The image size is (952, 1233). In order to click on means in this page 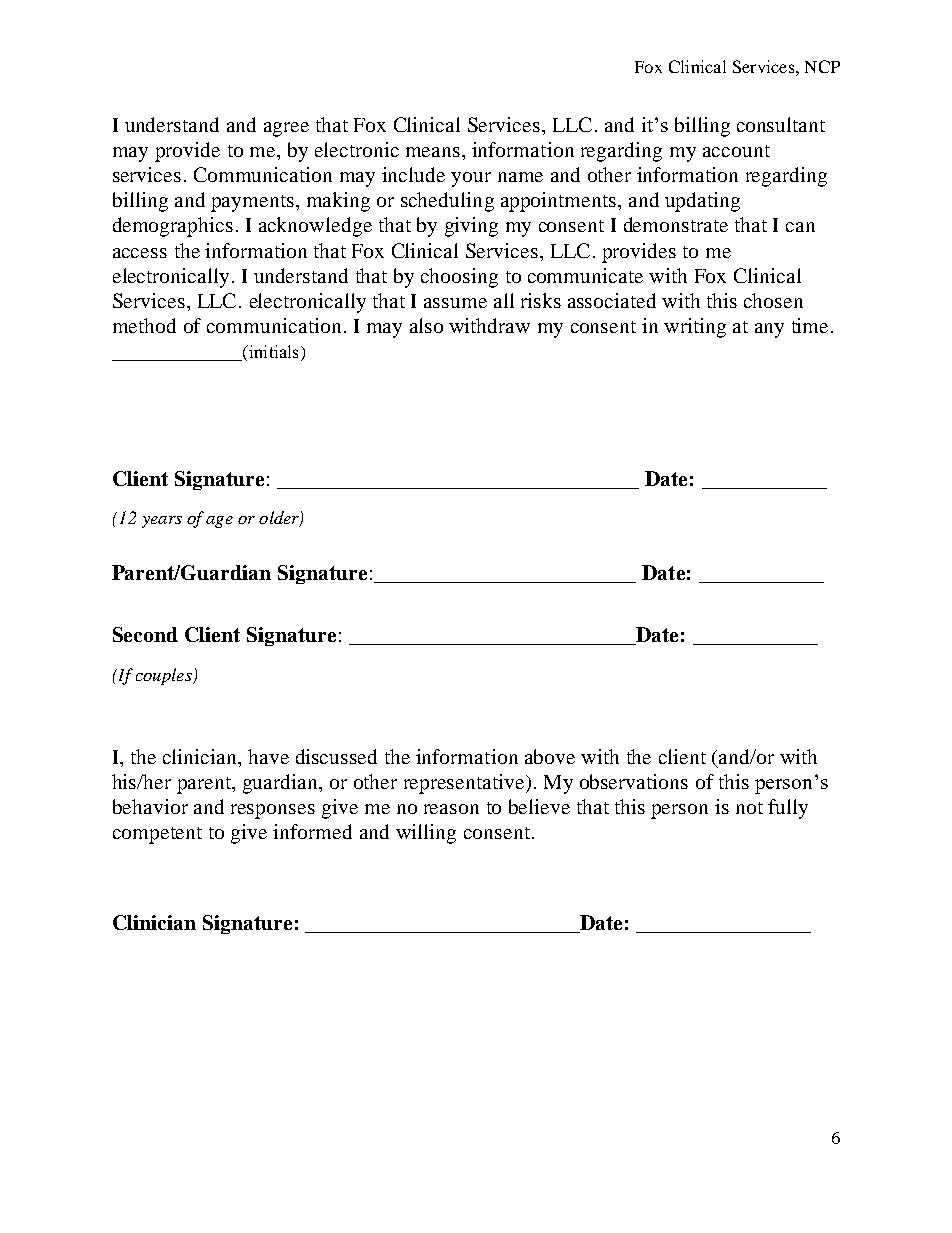, I will do `click(433, 152)`.
